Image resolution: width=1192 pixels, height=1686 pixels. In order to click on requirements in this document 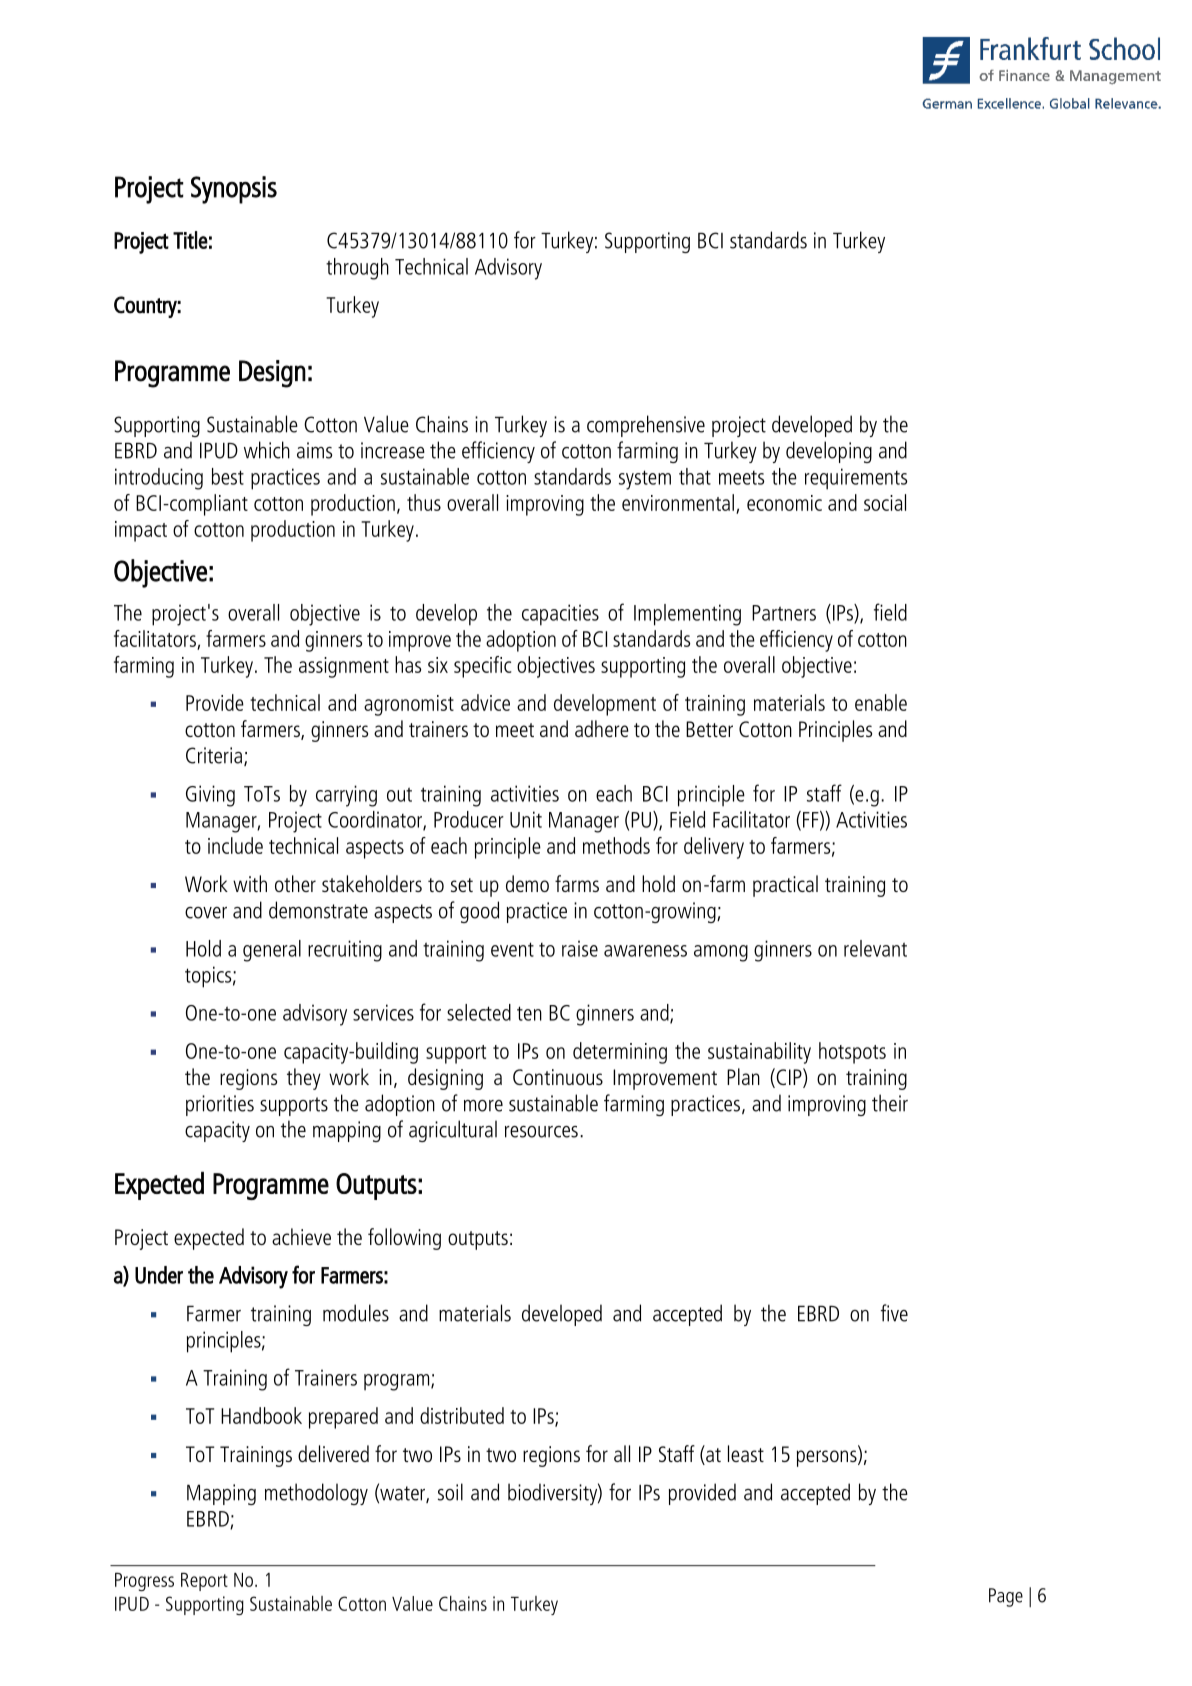, I will do `click(856, 479)`.
